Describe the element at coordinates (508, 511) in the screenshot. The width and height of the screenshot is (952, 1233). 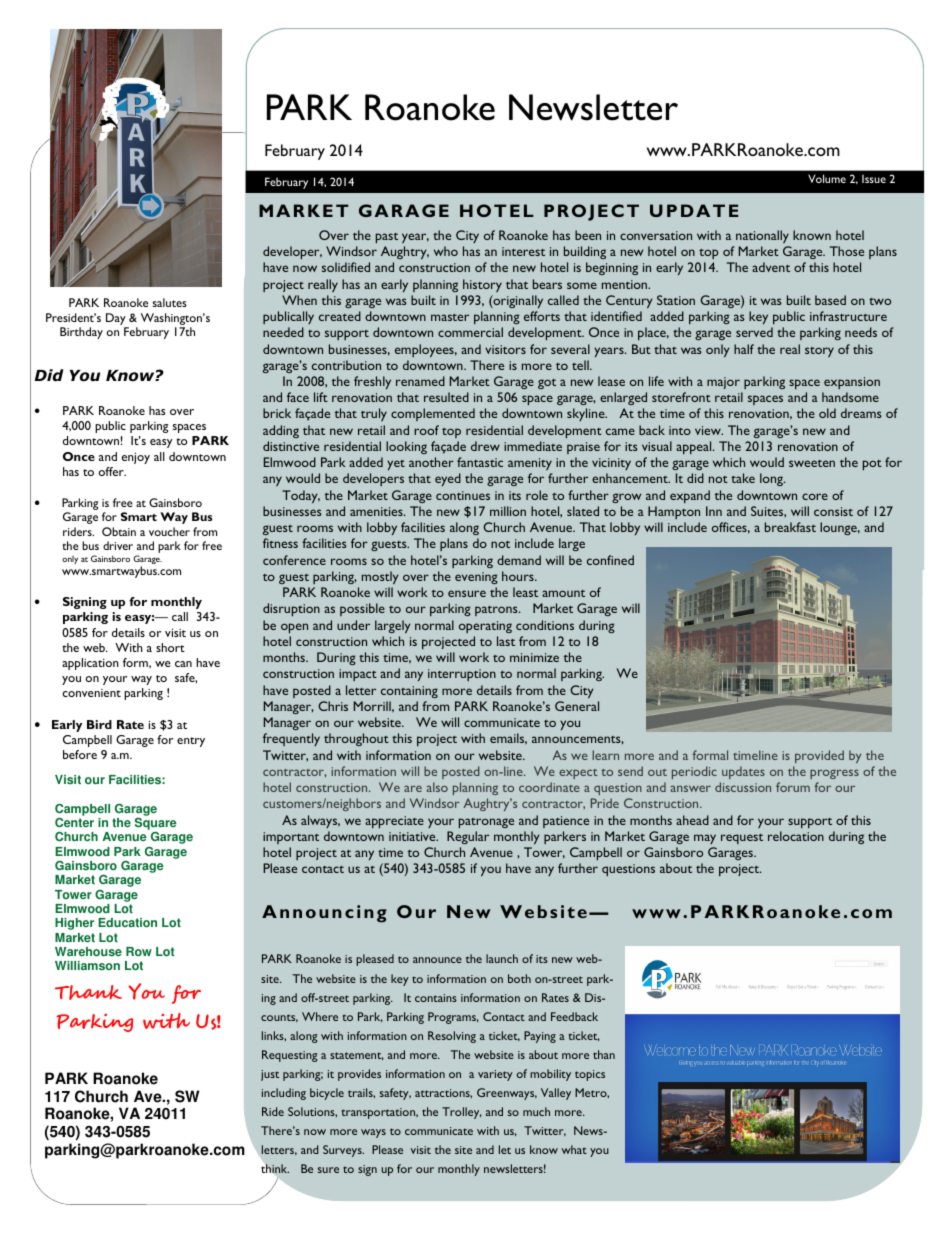
I see `million` at that location.
